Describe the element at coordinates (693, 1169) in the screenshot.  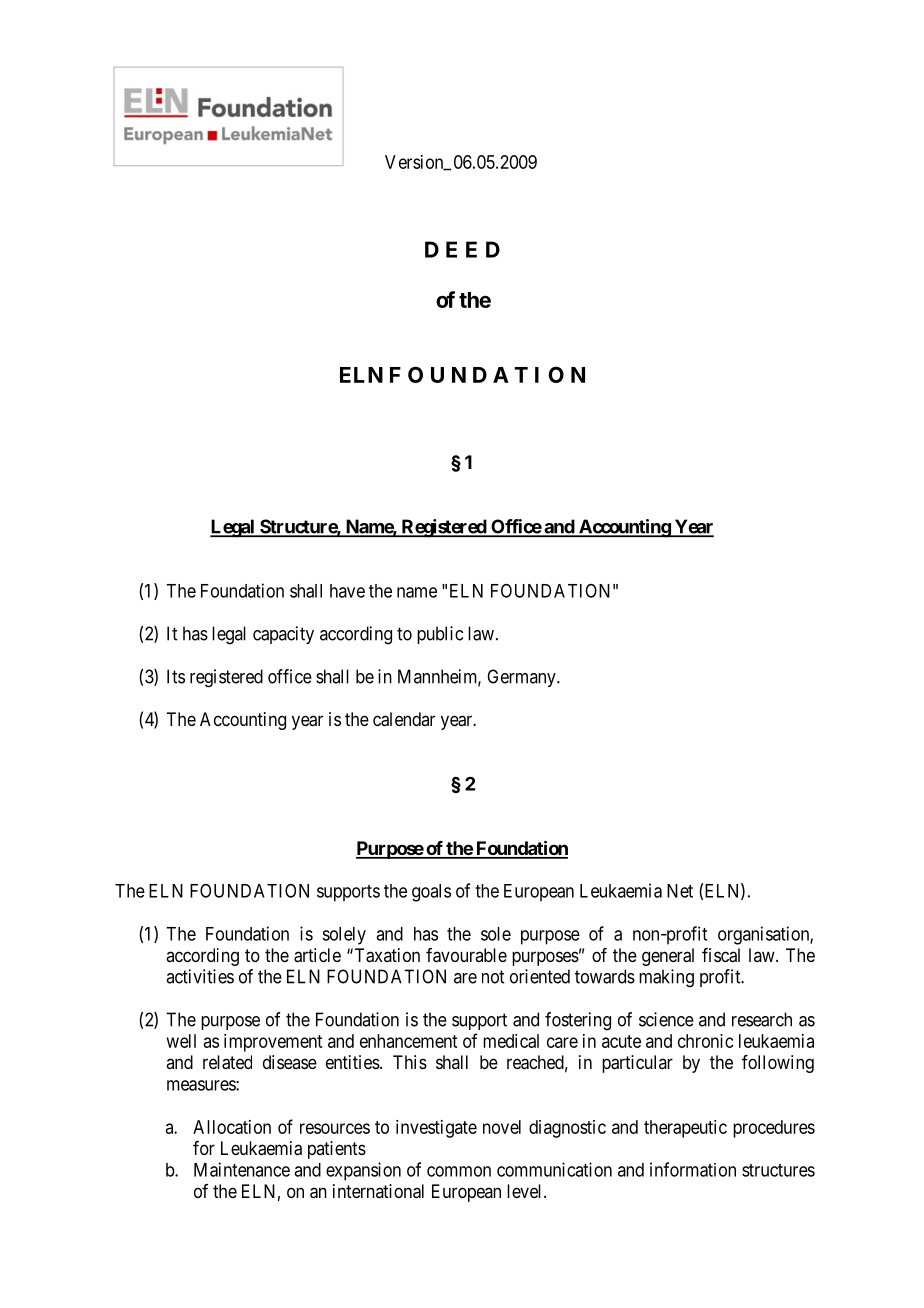
I see `information` at that location.
